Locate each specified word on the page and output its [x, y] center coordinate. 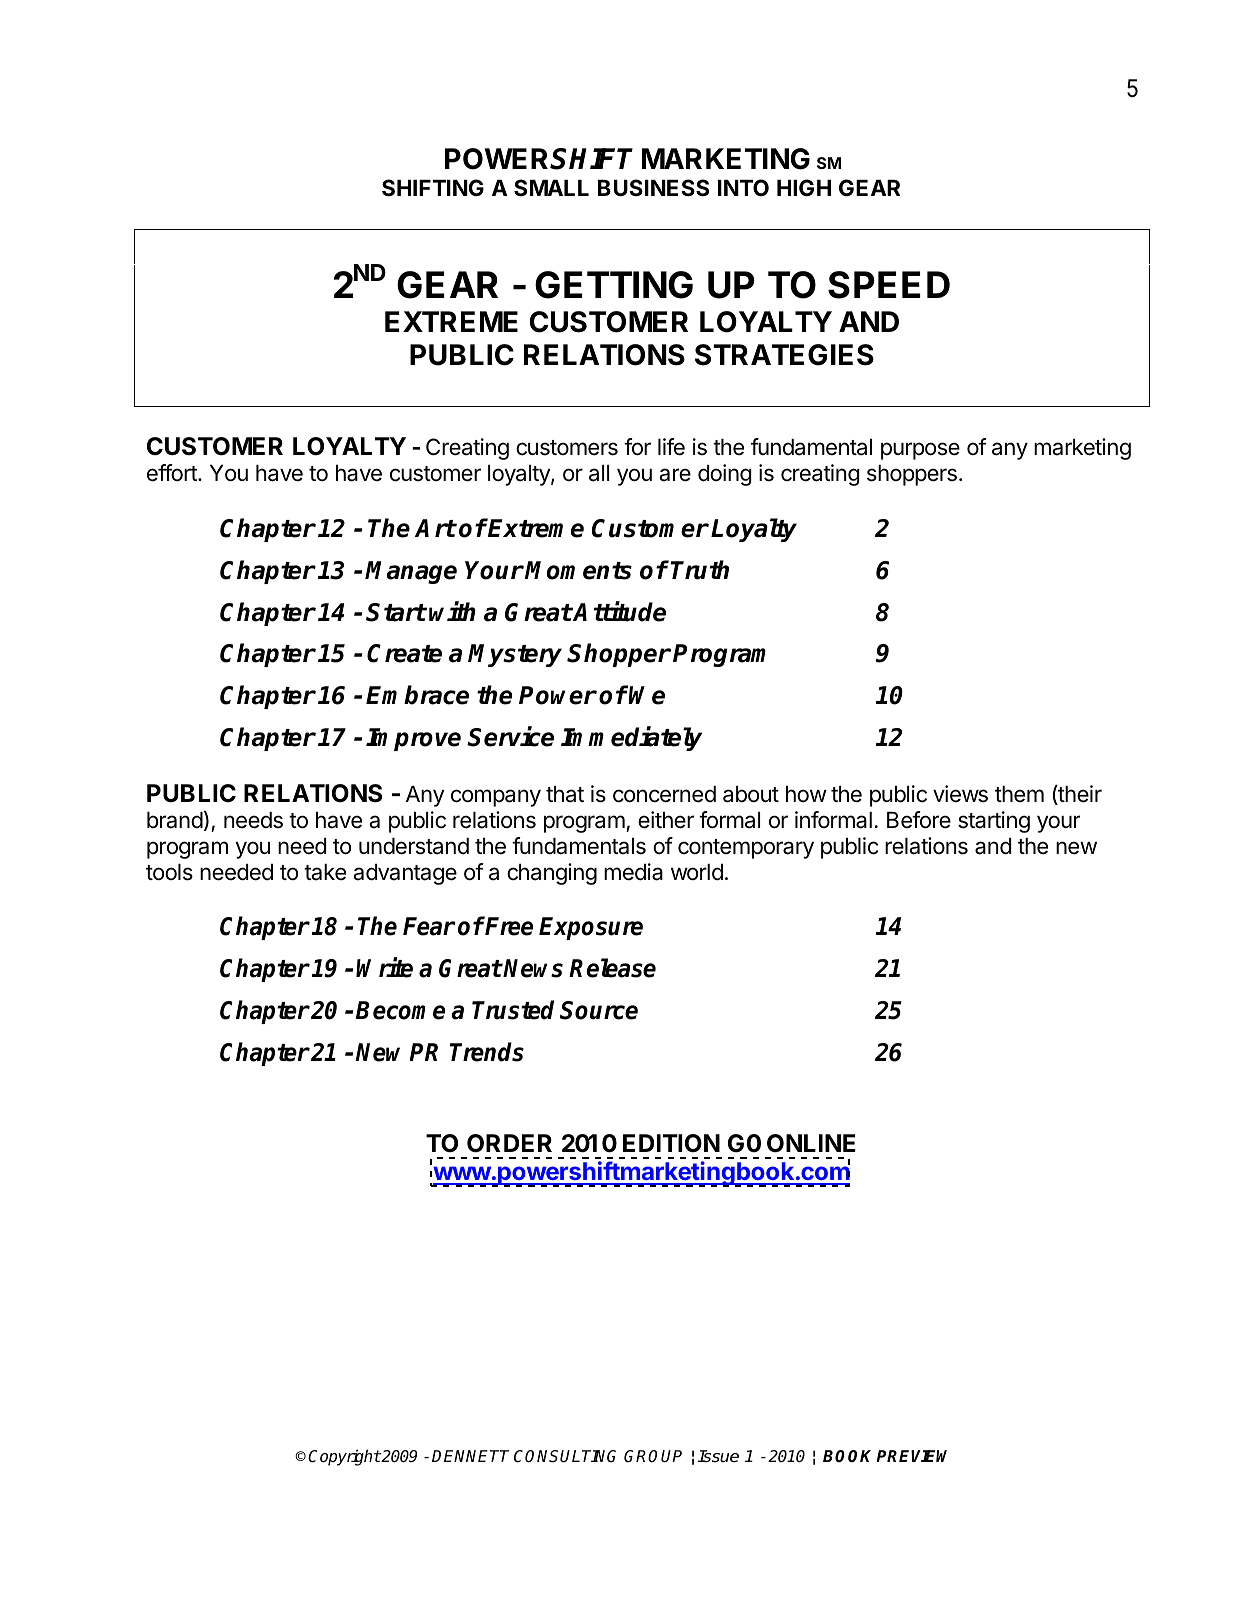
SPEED [889, 285]
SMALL [551, 187]
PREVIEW [911, 1456]
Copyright [344, 1457]
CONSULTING [565, 1456]
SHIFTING [433, 188]
